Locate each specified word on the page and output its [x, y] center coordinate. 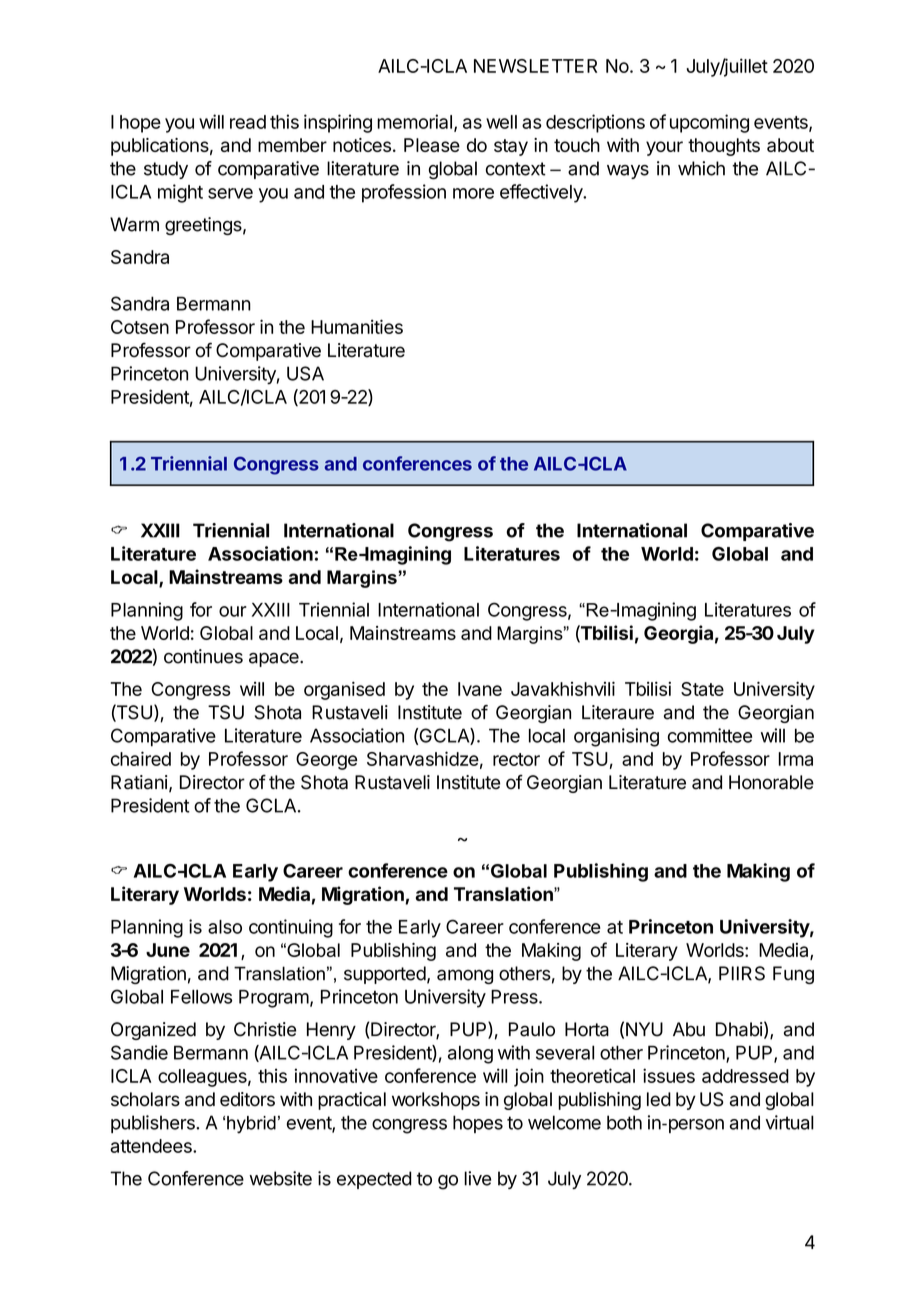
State [702, 689]
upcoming [709, 123]
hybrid [251, 1125]
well [501, 122]
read [248, 122]
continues [203, 656]
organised [344, 690]
